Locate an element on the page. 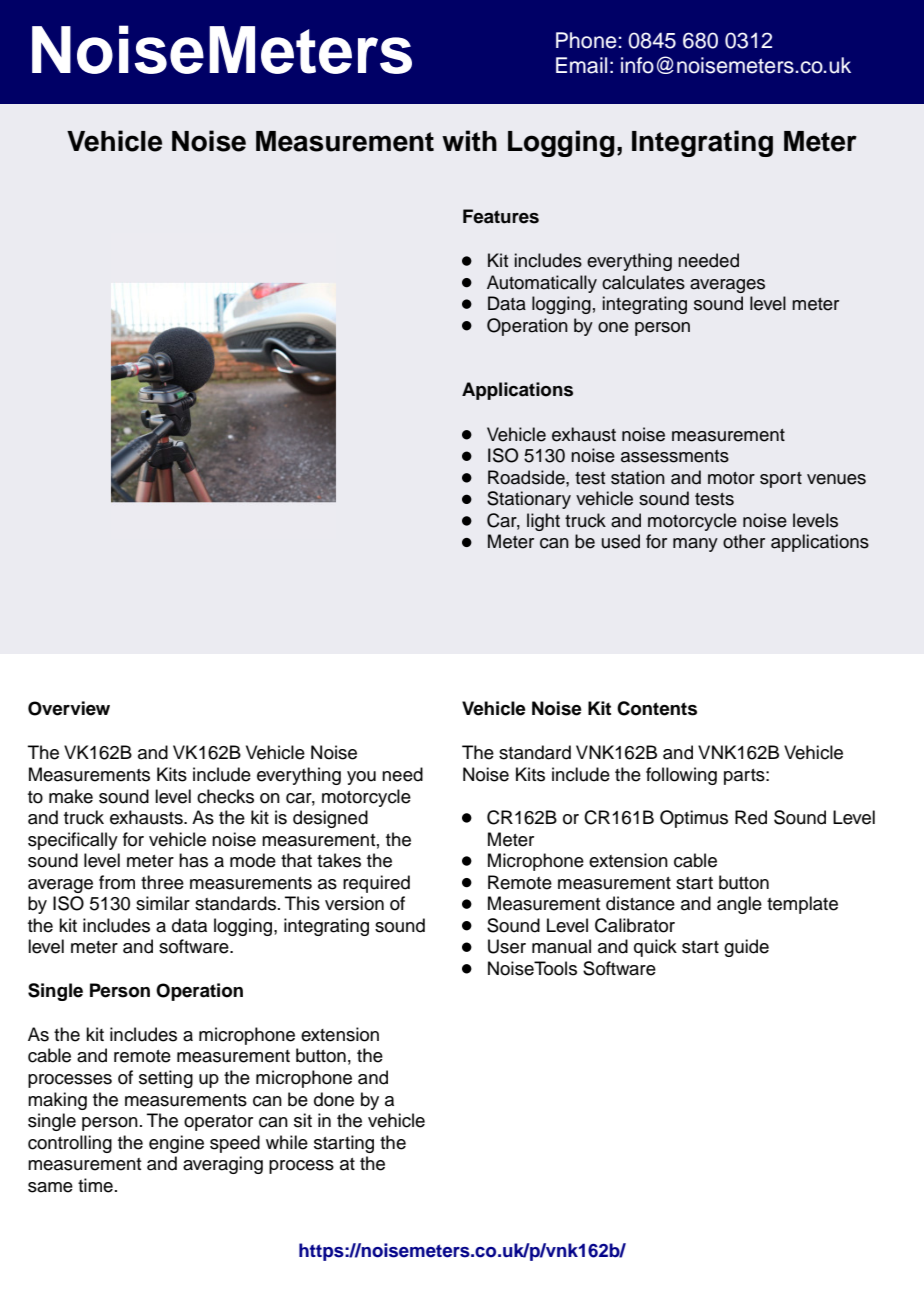 The image size is (924, 1308). Overview is located at coordinates (69, 708).
